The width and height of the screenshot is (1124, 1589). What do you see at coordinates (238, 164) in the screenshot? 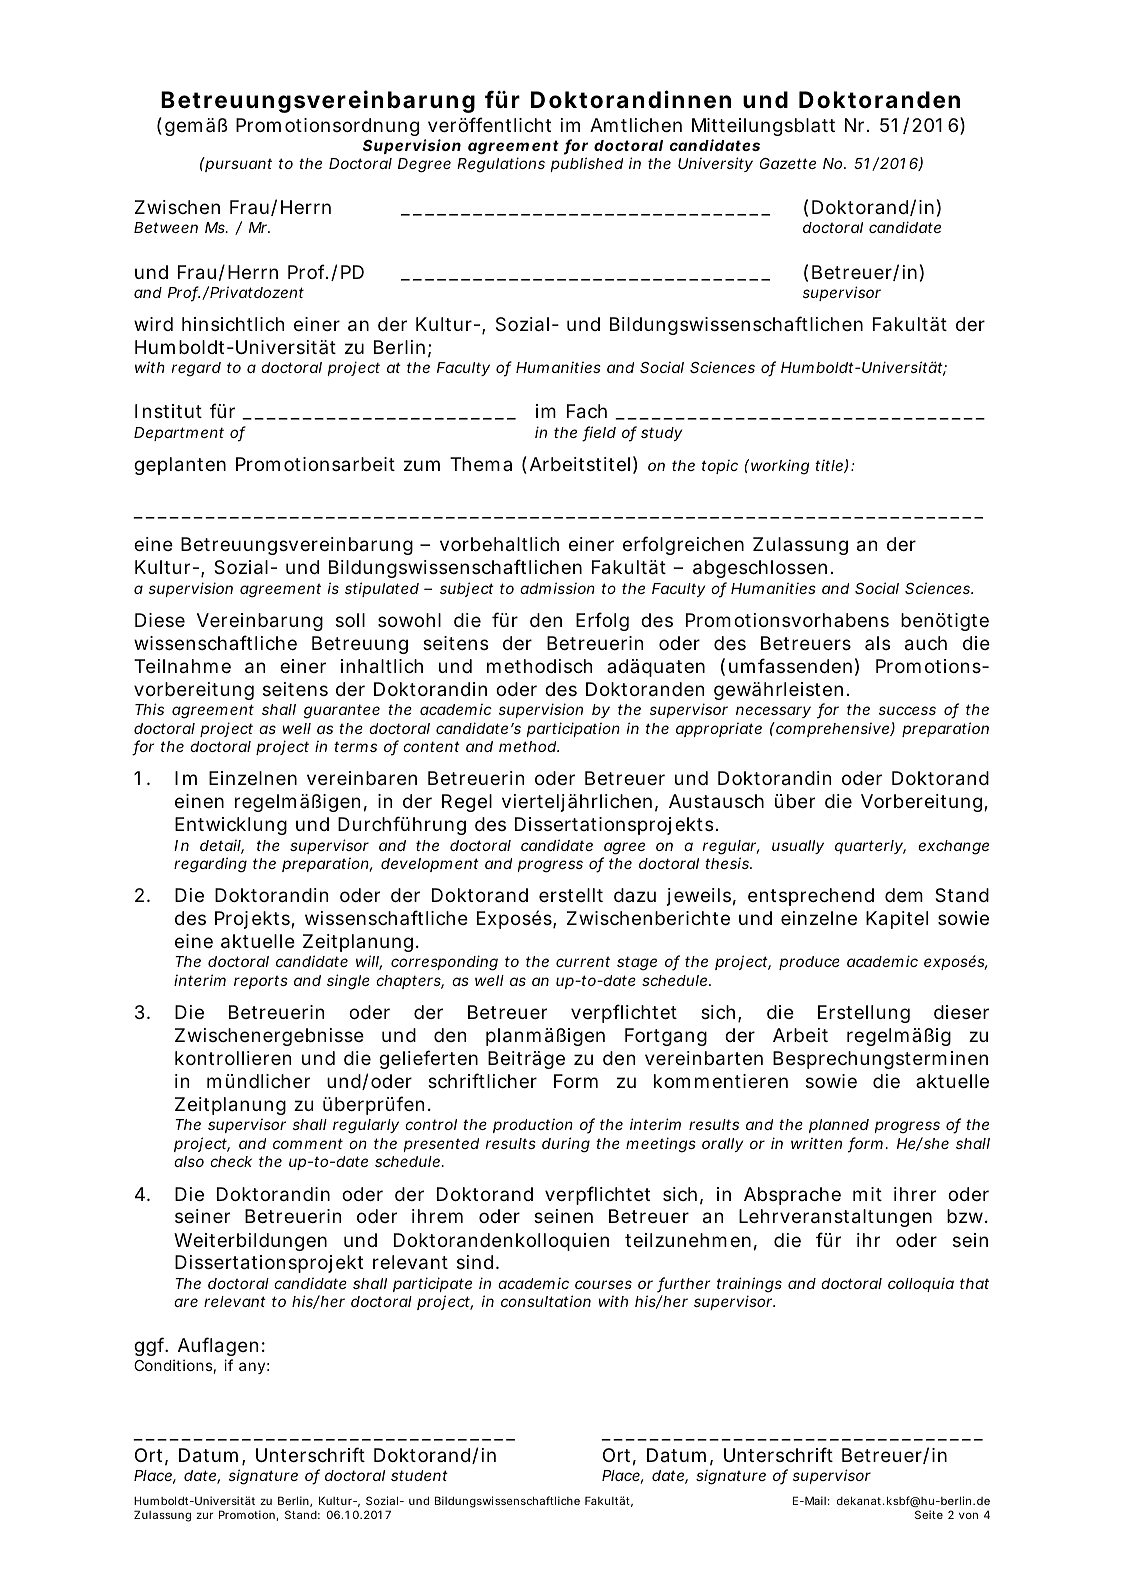
I see `pursuant` at bounding box center [238, 164].
